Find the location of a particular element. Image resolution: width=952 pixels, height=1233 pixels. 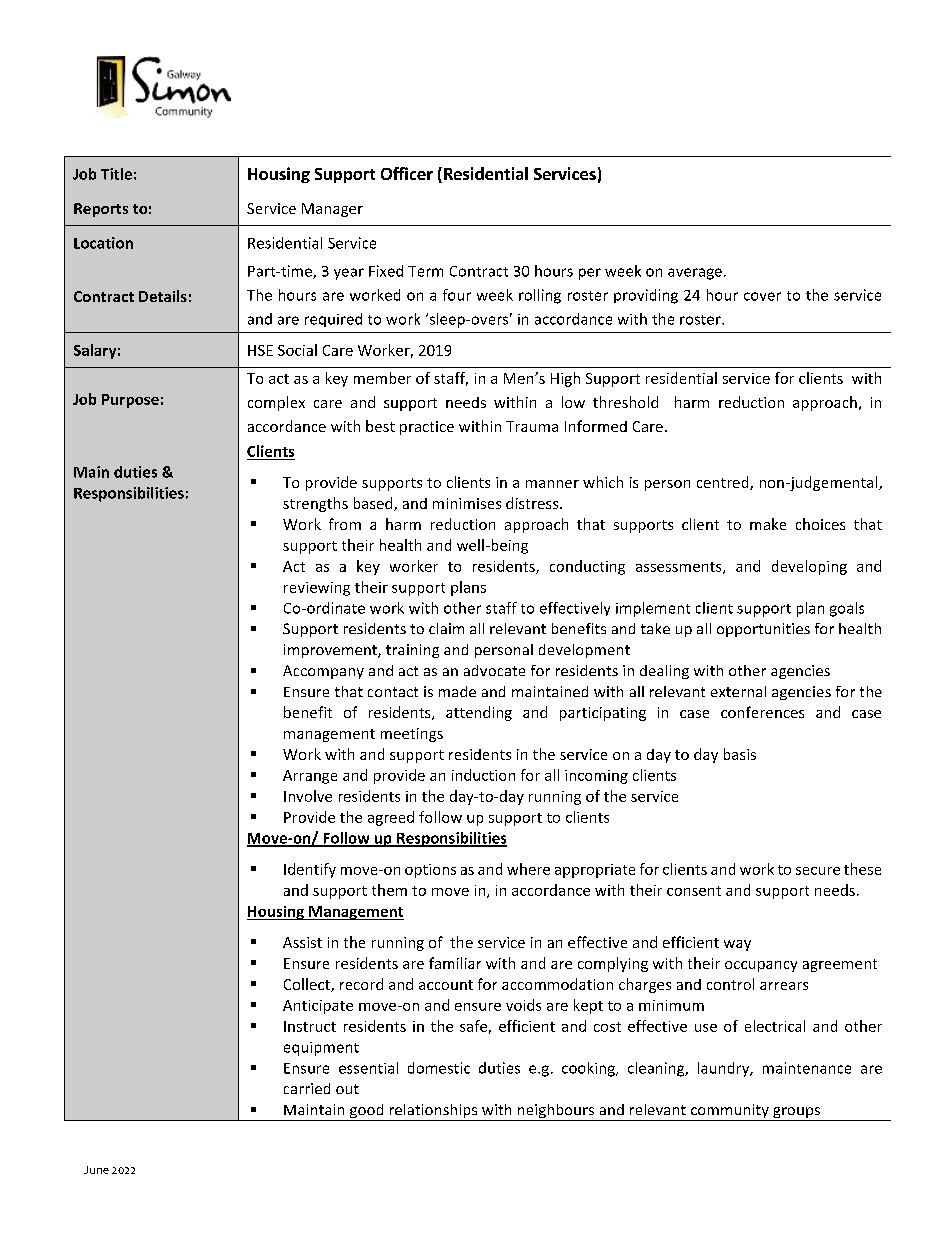

Officer is located at coordinates (407, 173).
